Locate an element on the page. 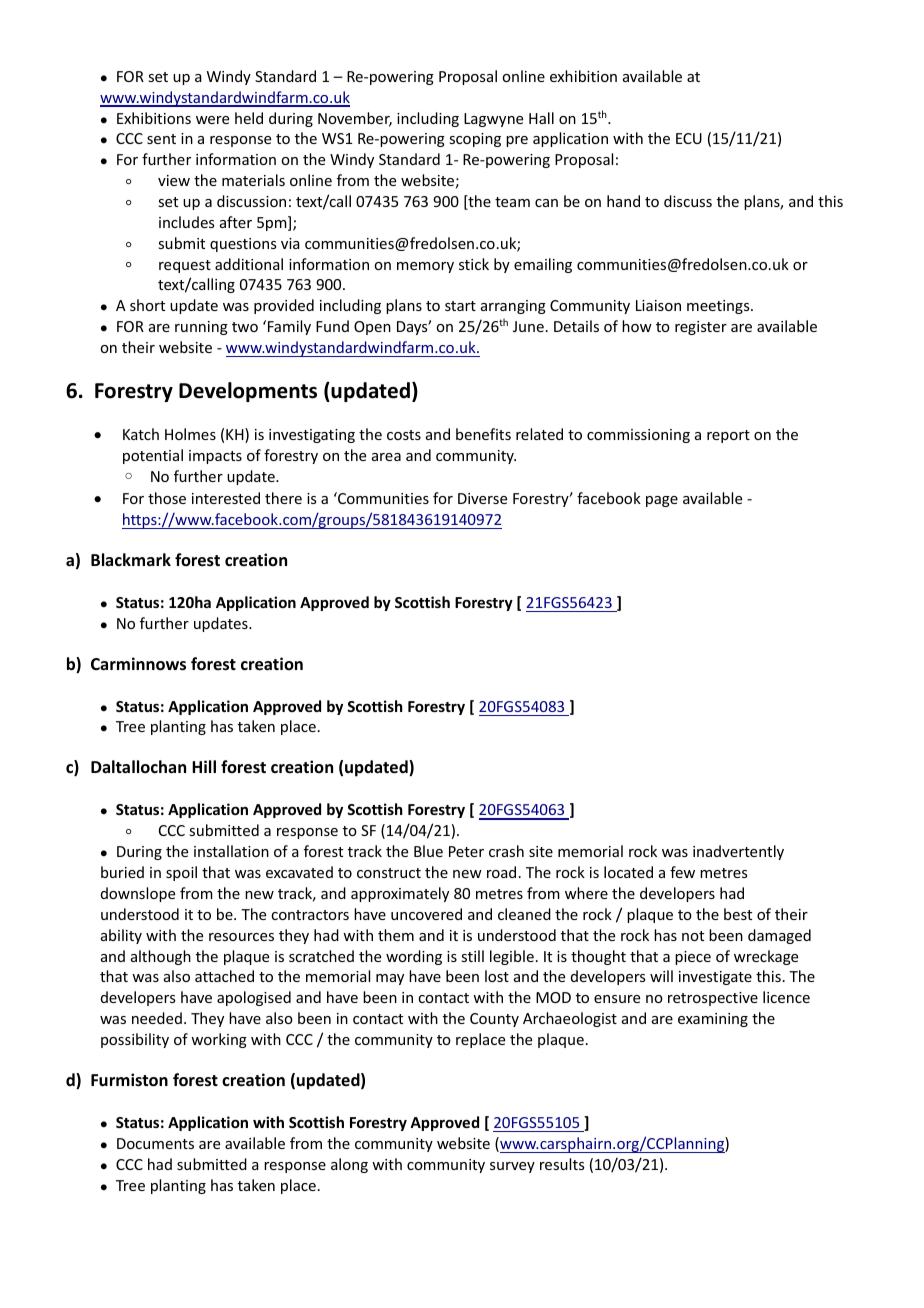 The width and height of the image is (924, 1308). survey is located at coordinates (512, 1167).
